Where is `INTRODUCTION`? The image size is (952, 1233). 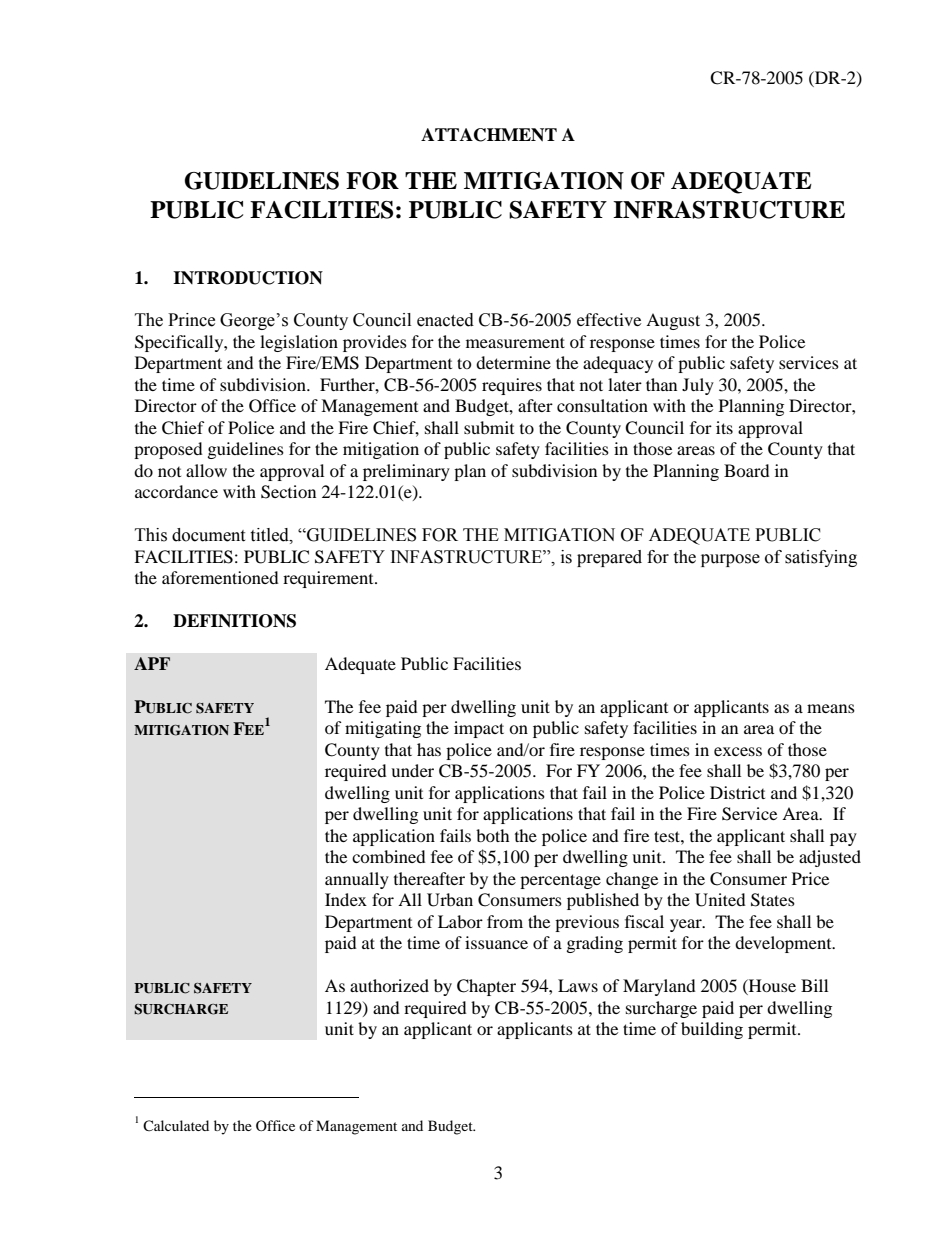 INTRODUCTION is located at coordinates (248, 278).
